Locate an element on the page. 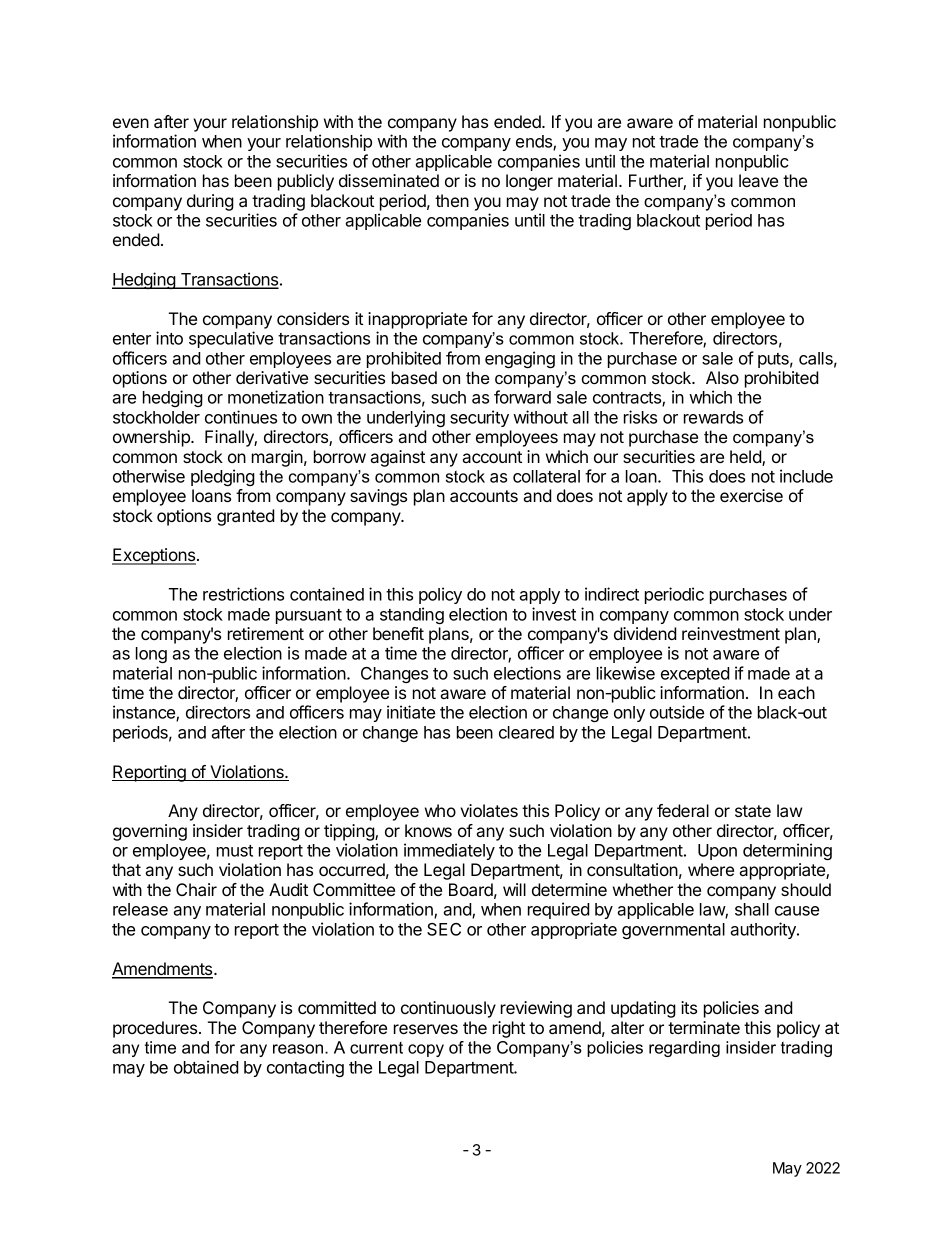  obtained is located at coordinates (206, 1067).
